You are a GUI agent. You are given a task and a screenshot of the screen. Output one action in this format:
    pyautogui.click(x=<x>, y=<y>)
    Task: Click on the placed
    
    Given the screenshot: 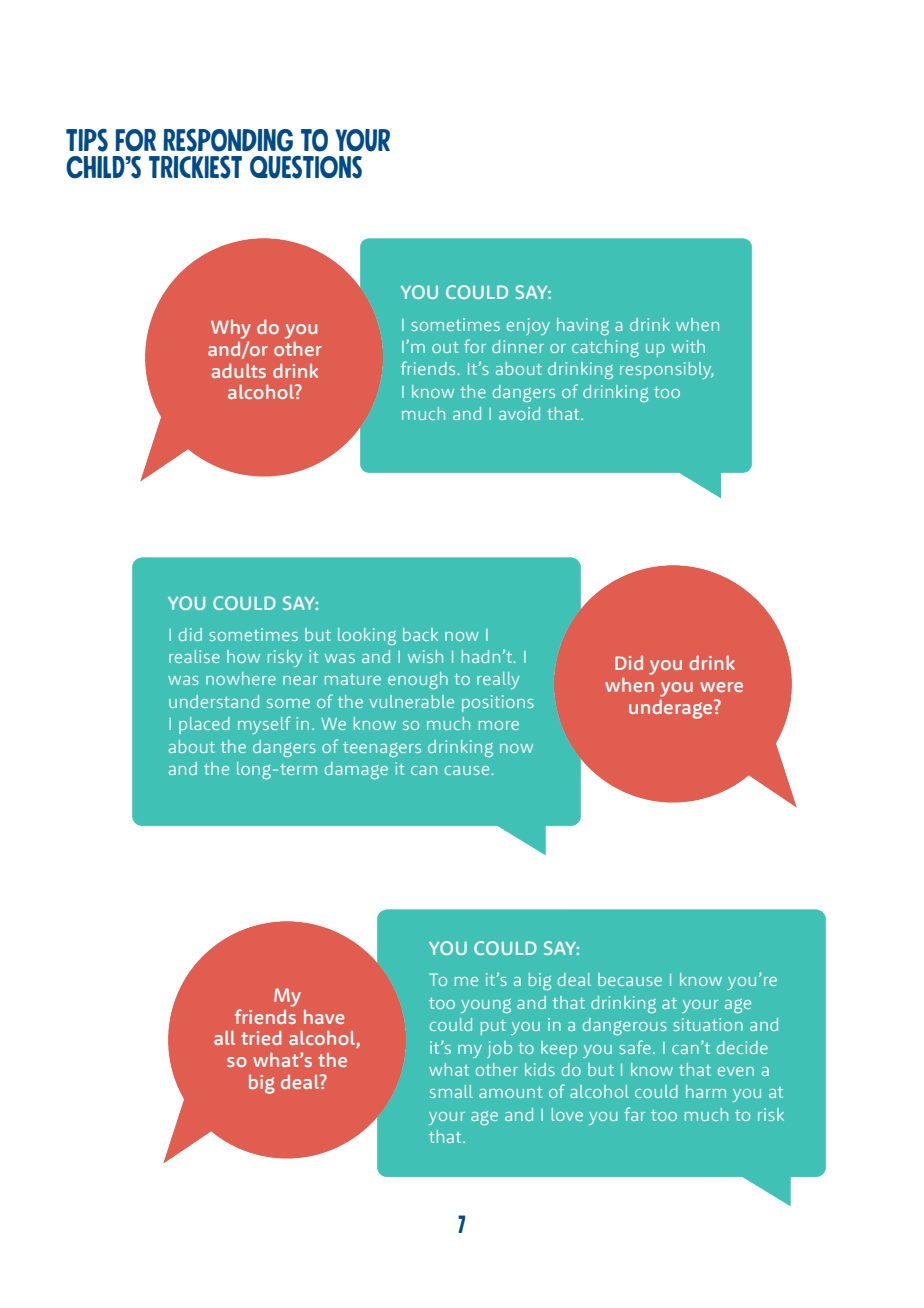 What is the action you would take?
    pyautogui.click(x=204, y=725)
